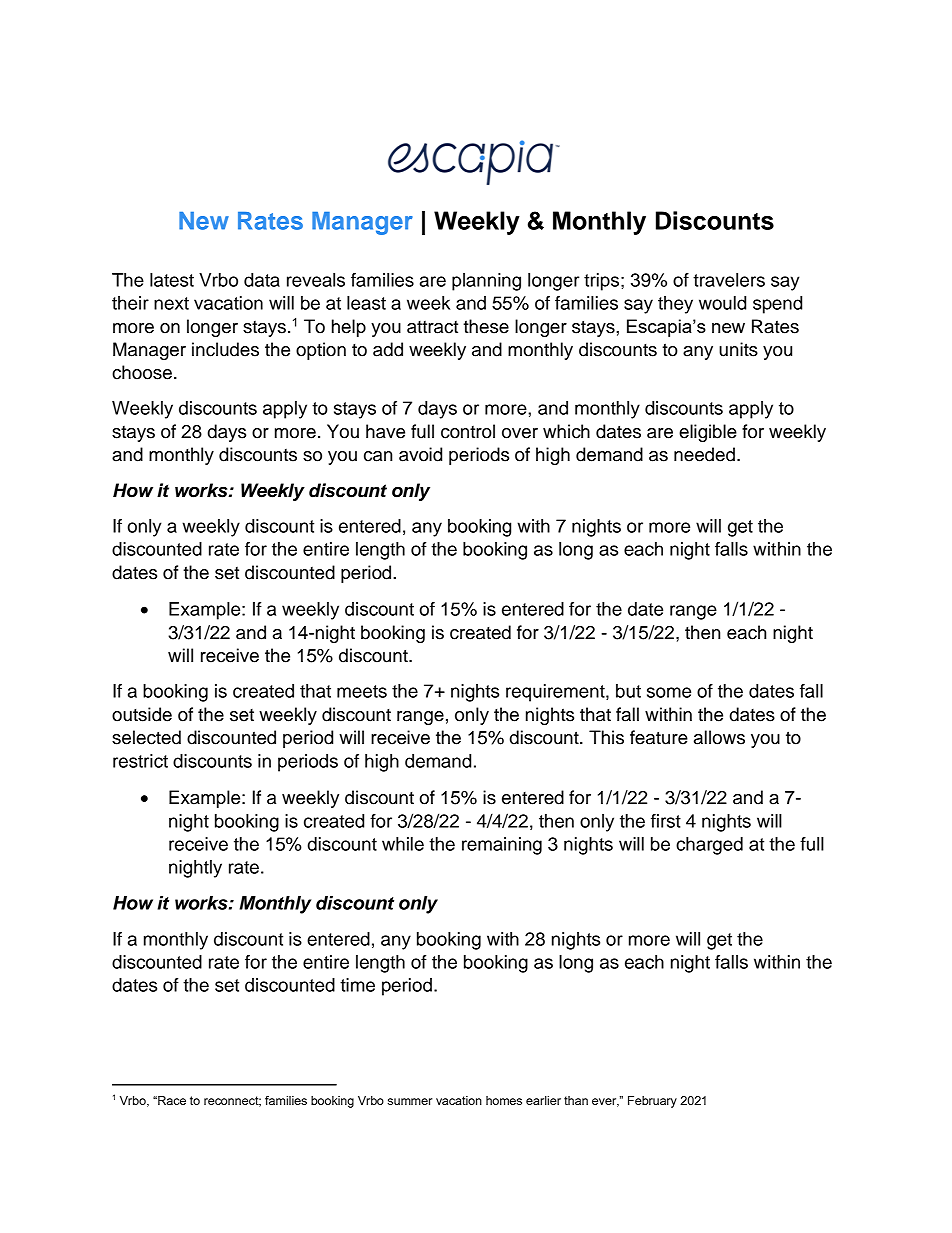  What do you see at coordinates (410, 1101) in the screenshot?
I see `summer` at bounding box center [410, 1101].
